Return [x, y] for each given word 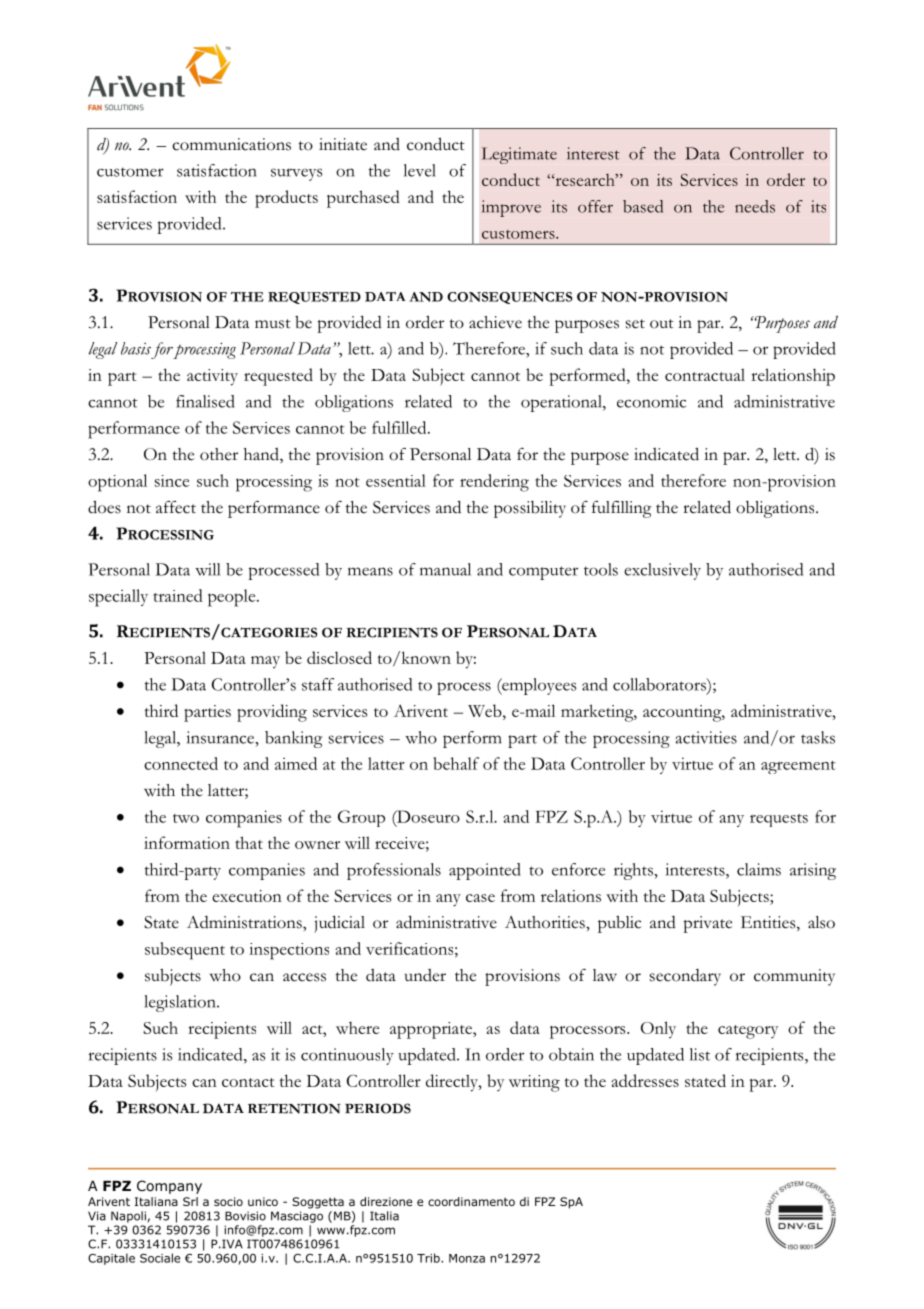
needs [755, 206]
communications [231, 144]
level [420, 170]
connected [181, 763]
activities [706, 737]
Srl [190, 1201]
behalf [456, 763]
